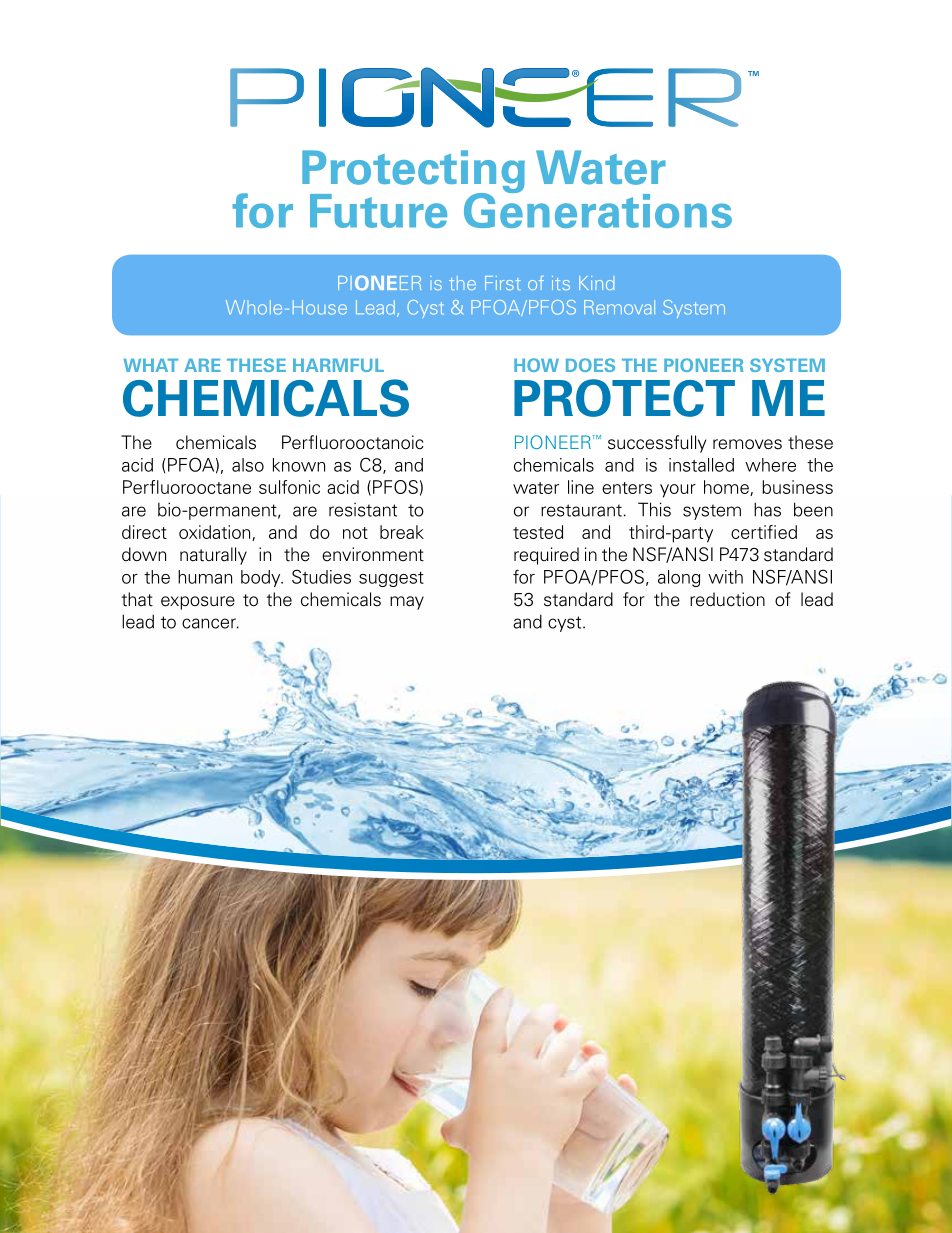 The width and height of the screenshot is (952, 1233). Describe the element at coordinates (597, 283) in the screenshot. I see `Kind` at that location.
